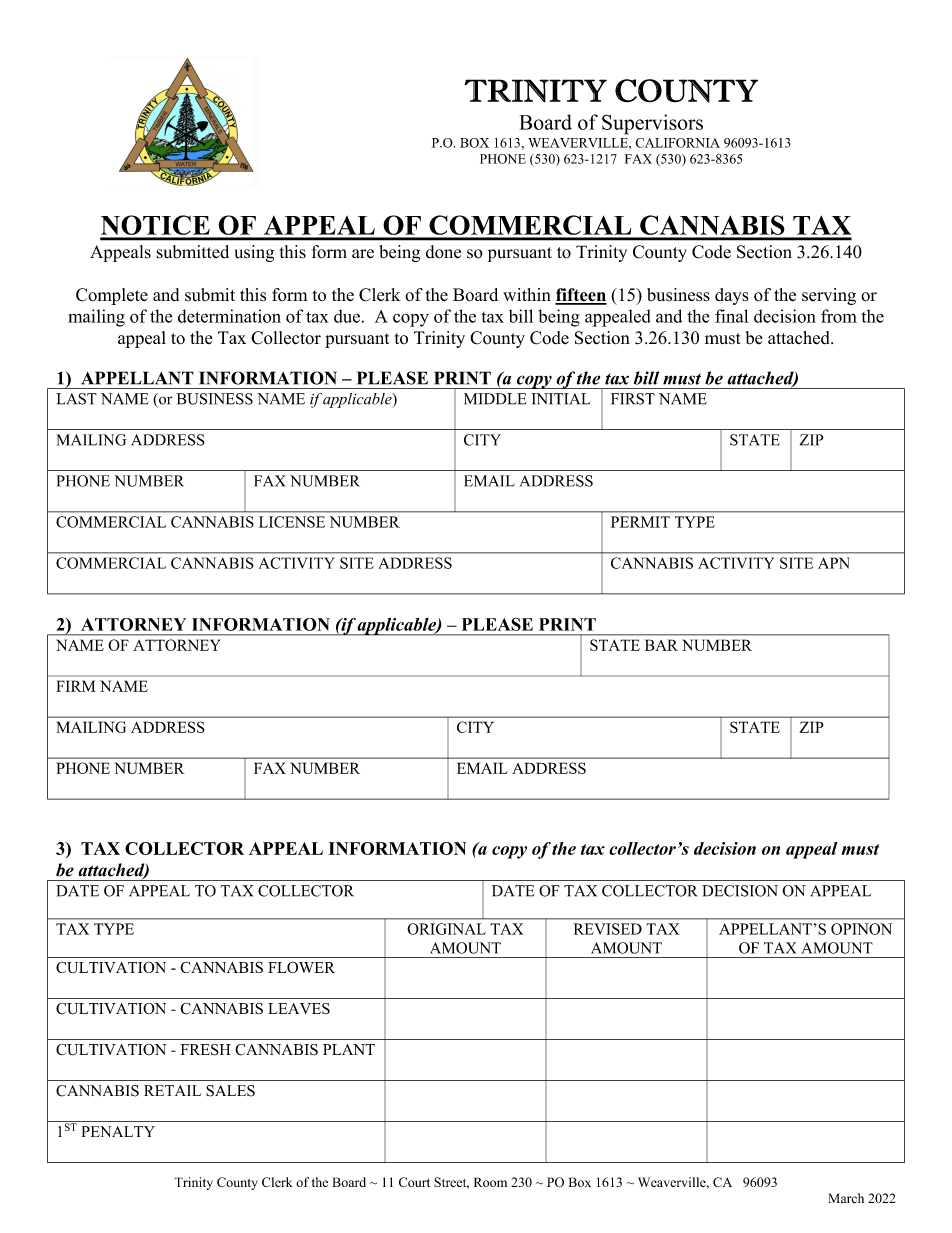  I want to click on LICENSE, so click(292, 522).
